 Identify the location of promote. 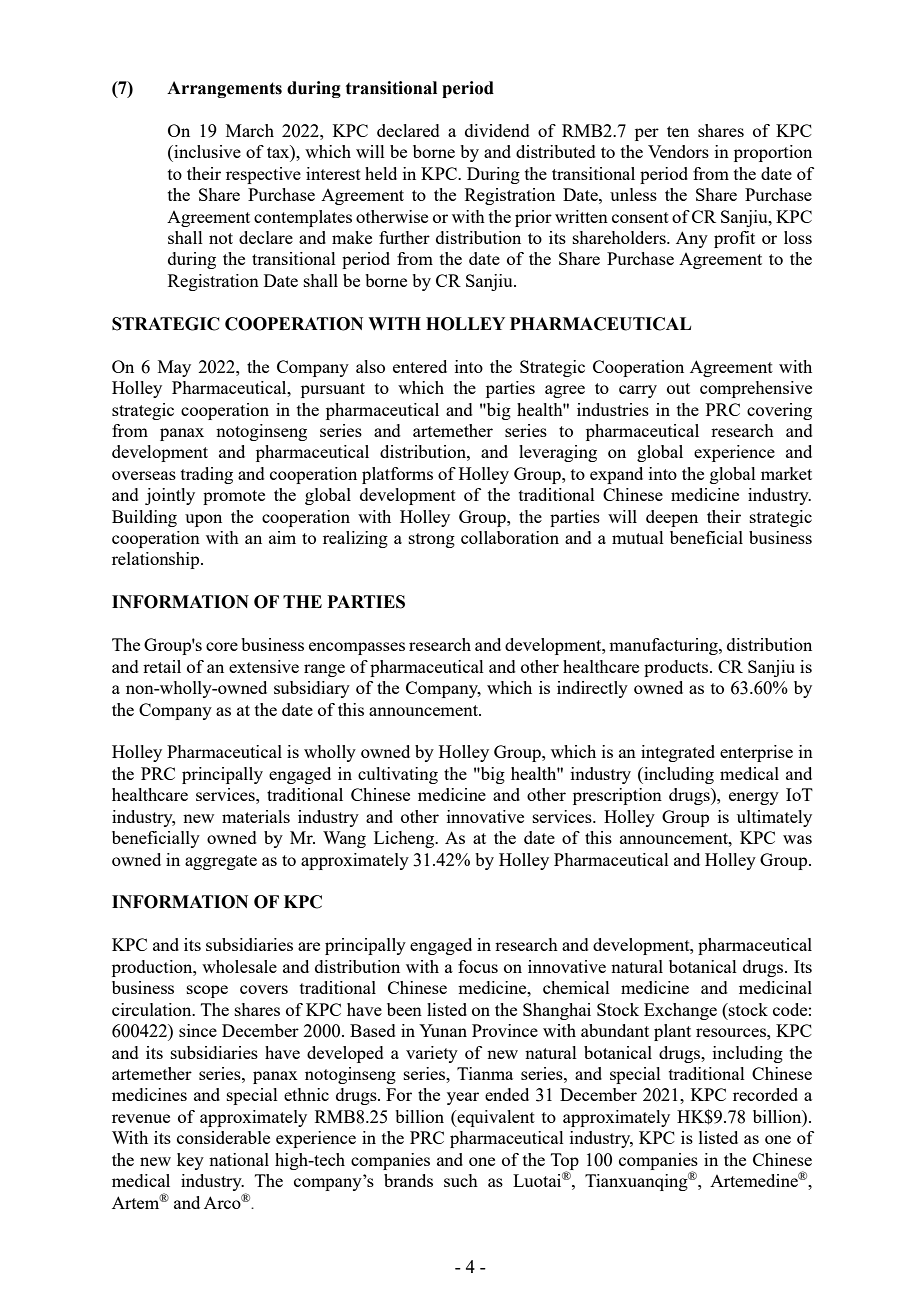
(234, 497).
